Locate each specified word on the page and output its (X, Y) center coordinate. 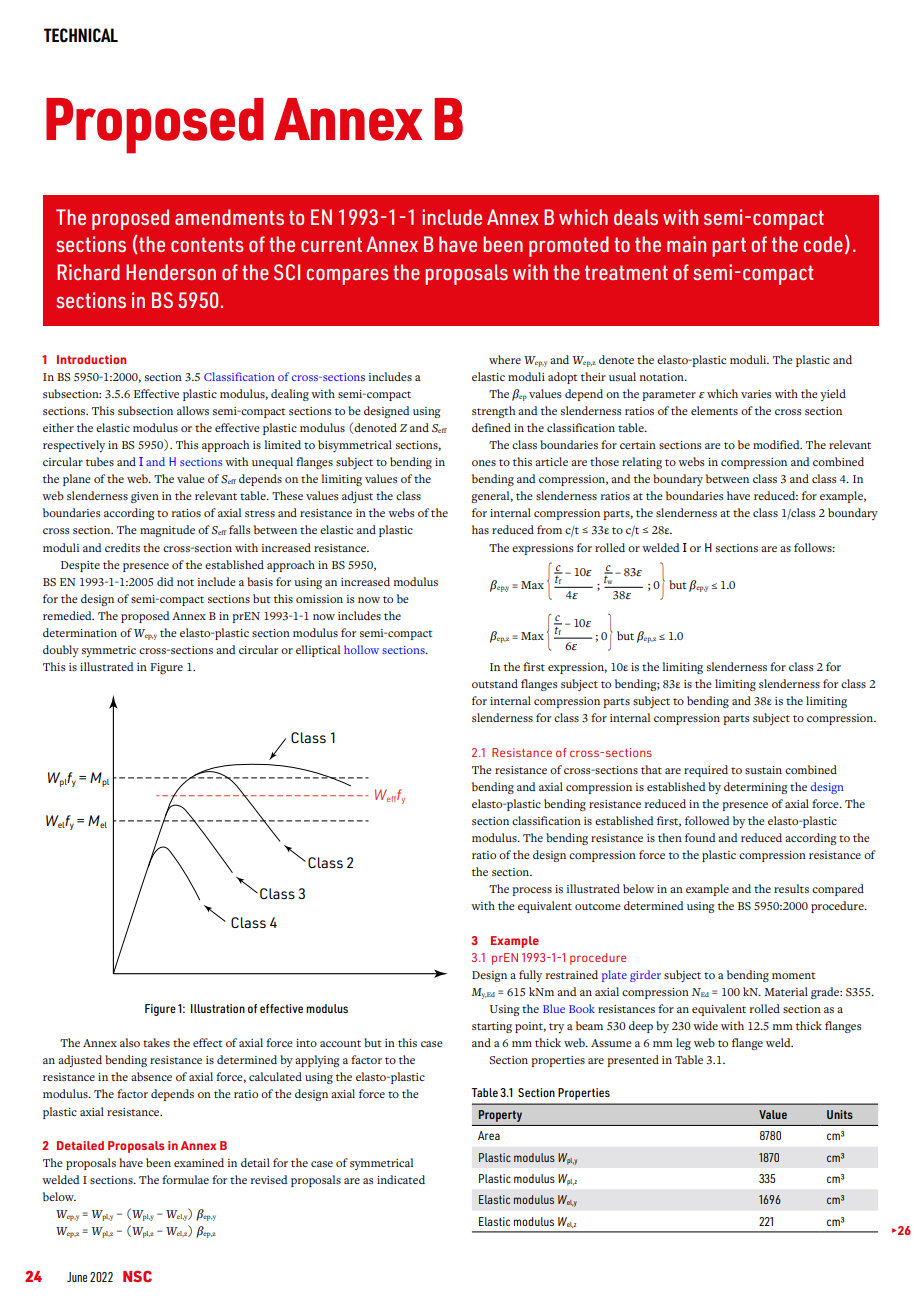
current (331, 244)
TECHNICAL (81, 35)
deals (636, 217)
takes (156, 1042)
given (145, 497)
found (700, 837)
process (532, 891)
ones (484, 463)
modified (777, 444)
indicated (401, 1179)
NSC (137, 1276)
